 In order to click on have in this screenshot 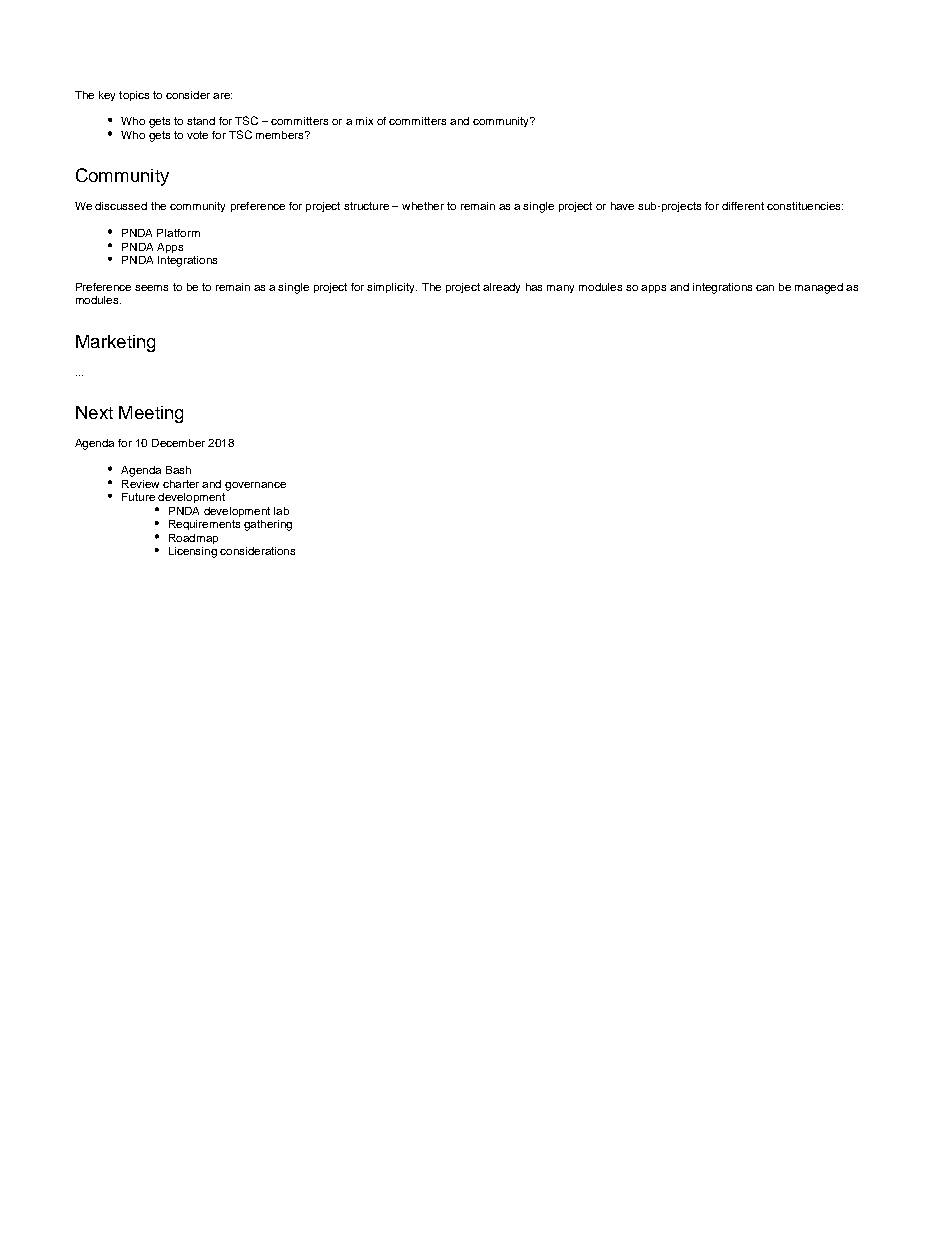, I will do `click(622, 206)`.
